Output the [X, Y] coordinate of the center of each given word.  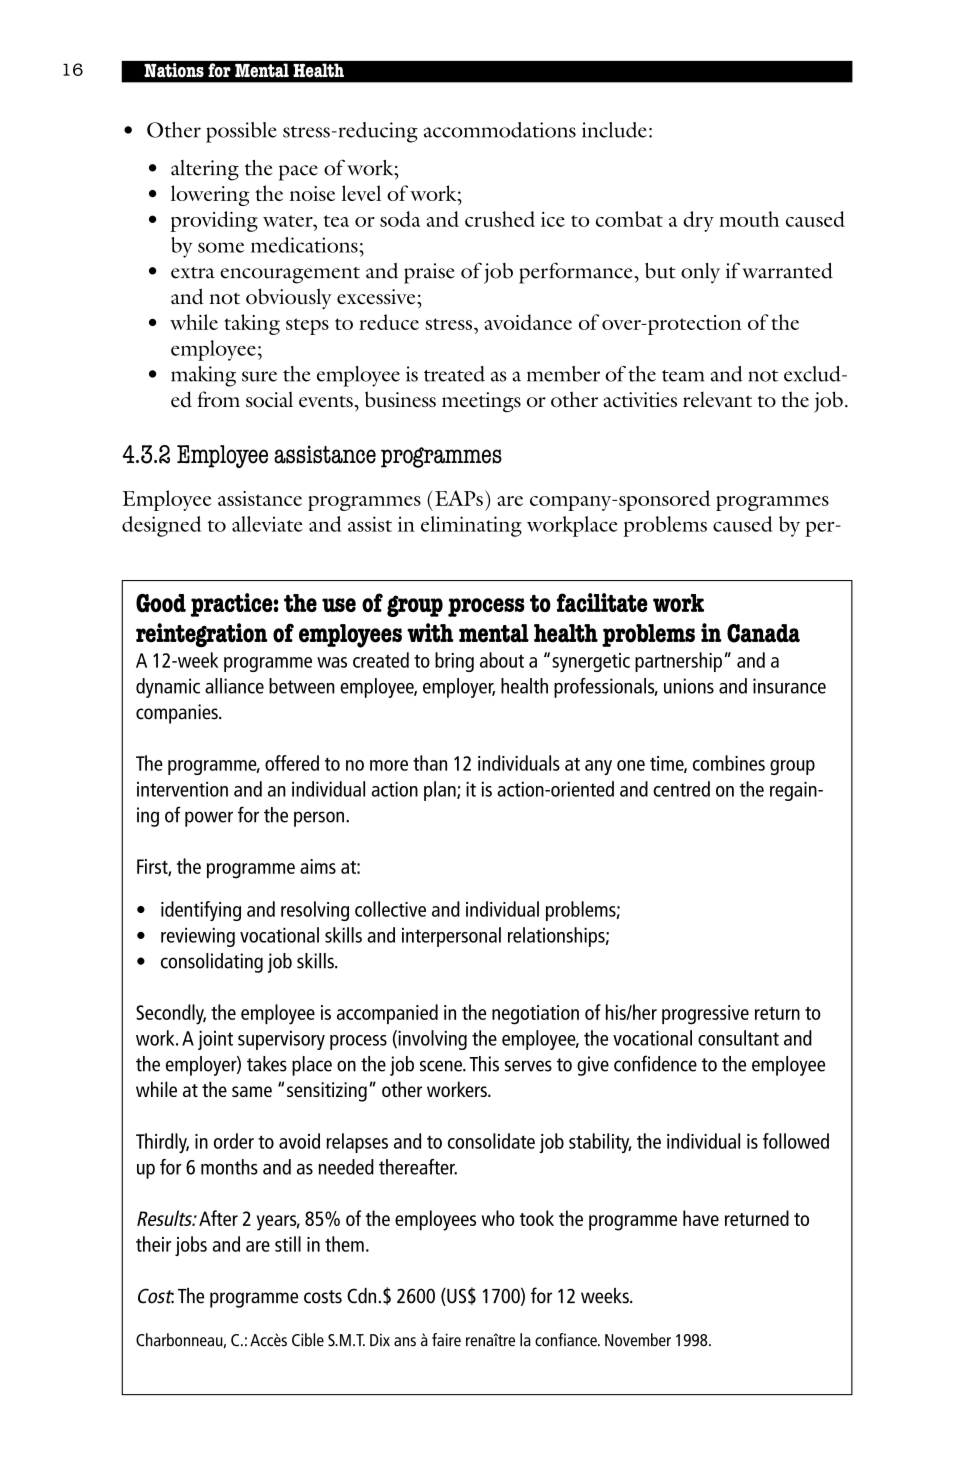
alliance [234, 686]
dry [698, 221]
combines [729, 763]
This [484, 1064]
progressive [705, 1015]
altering [205, 170]
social [269, 399]
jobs [191, 1246]
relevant [717, 399]
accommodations [500, 130]
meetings [481, 402]
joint [215, 1040]
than [430, 763]
